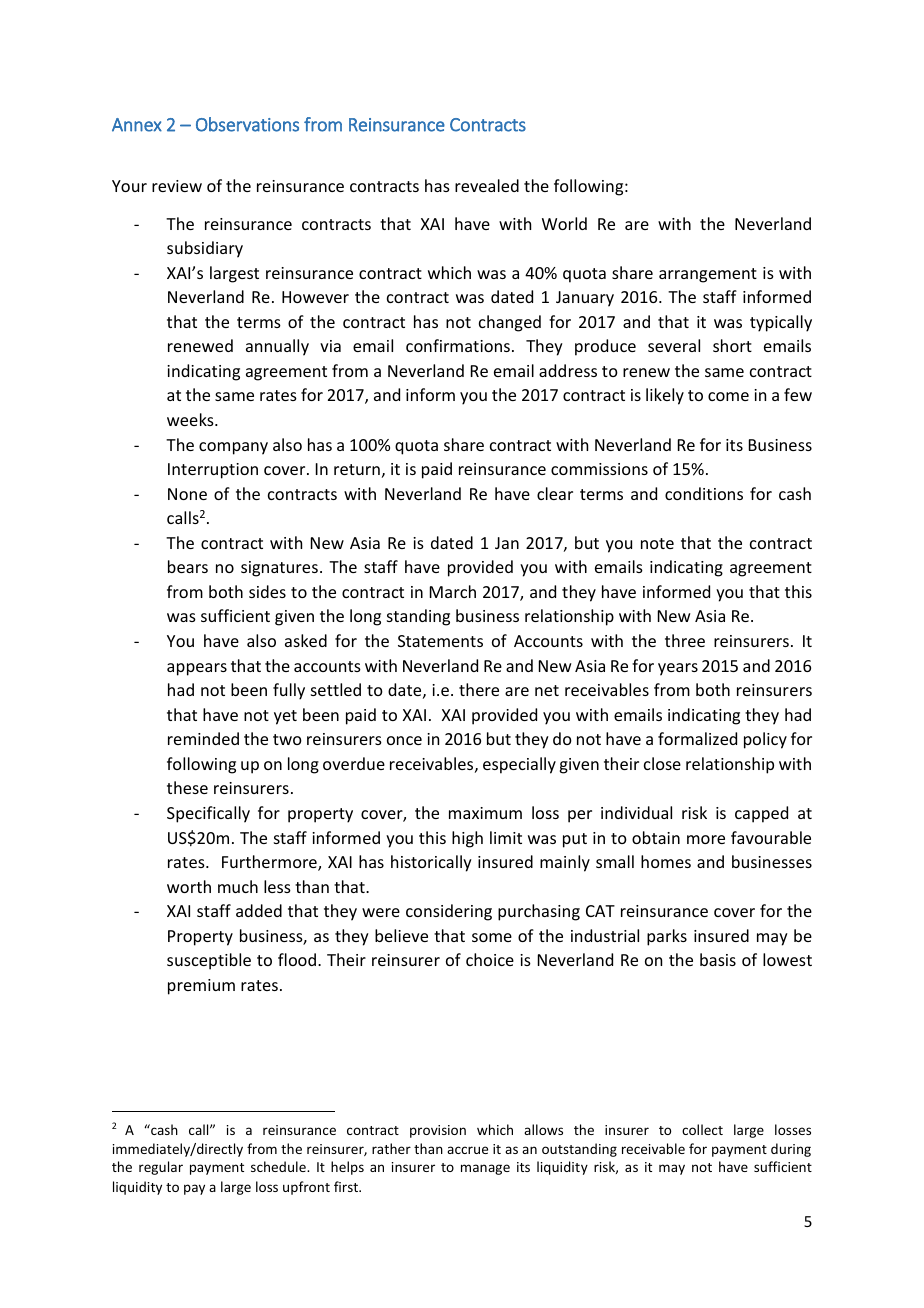  I want to click on conditions, so click(704, 493).
